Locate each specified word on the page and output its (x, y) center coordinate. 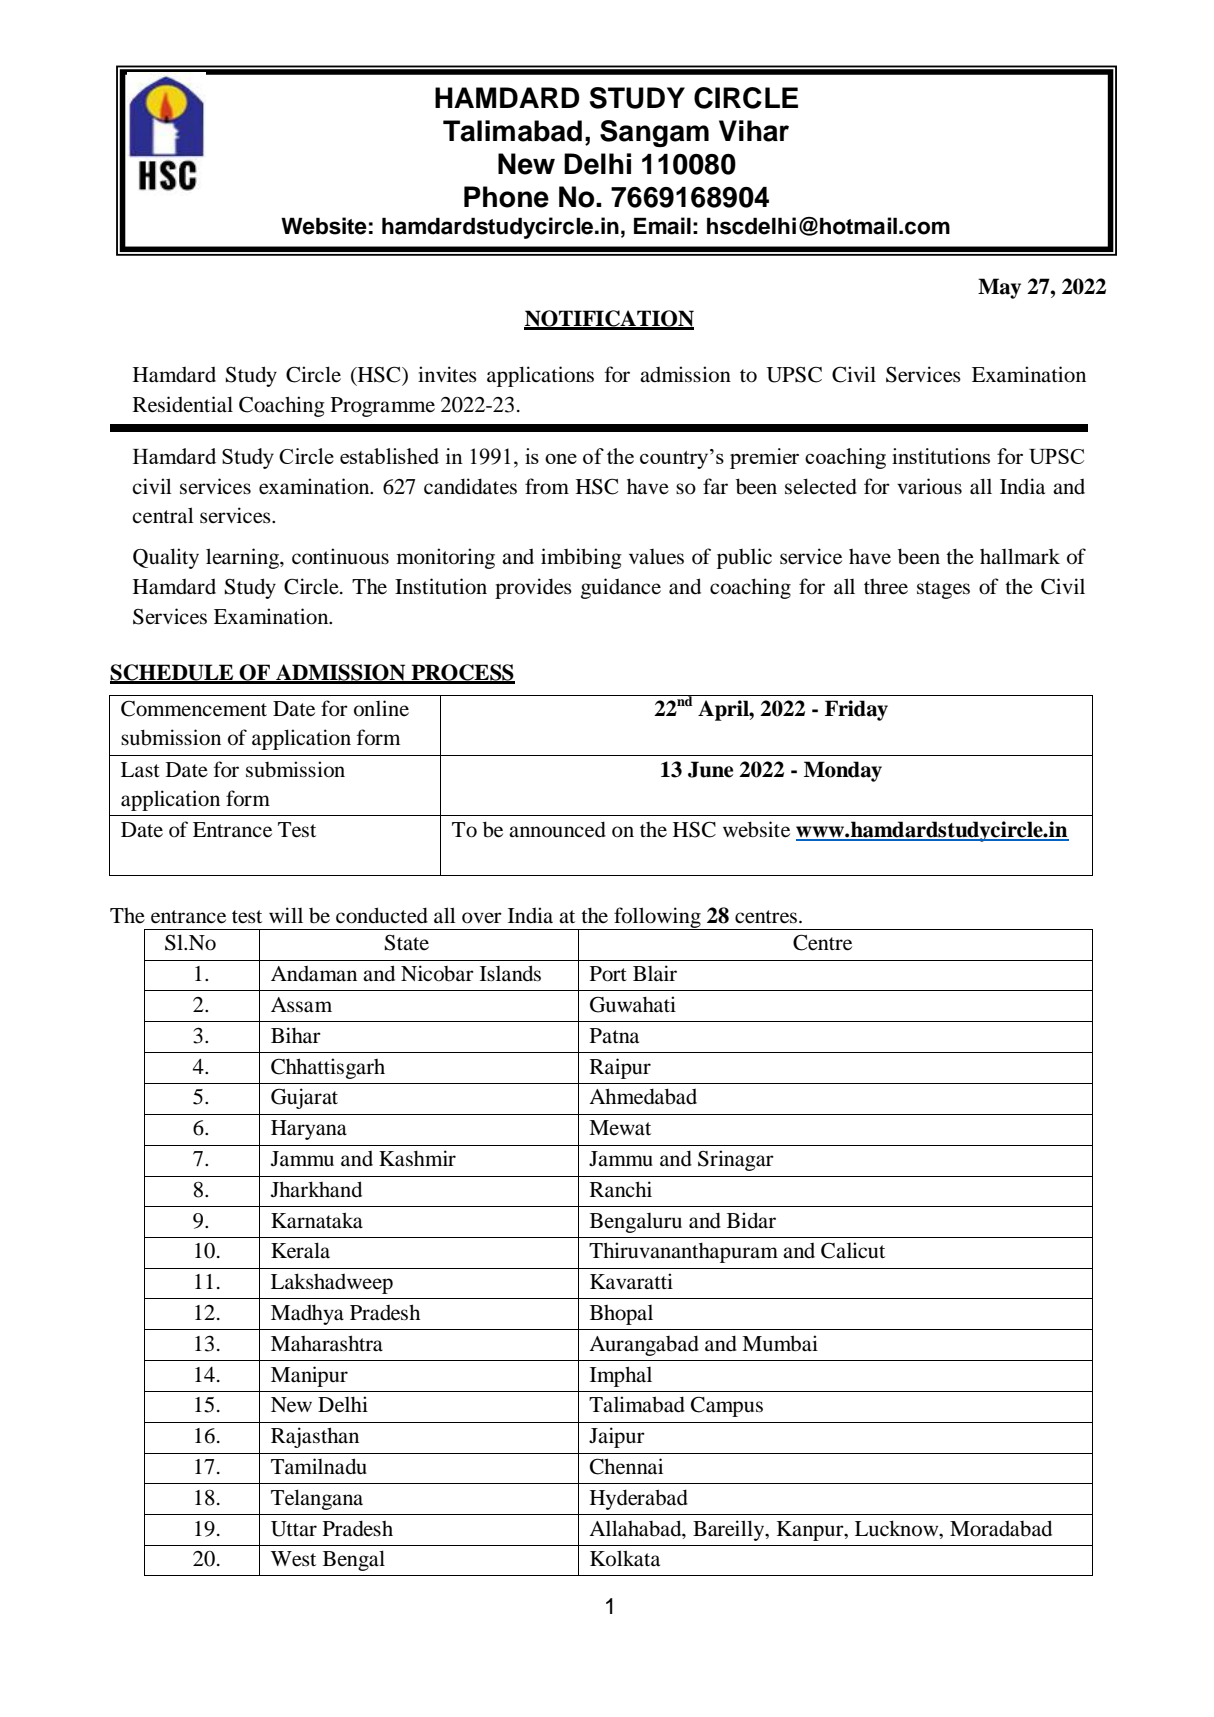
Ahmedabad (643, 1096)
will (286, 915)
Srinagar (736, 1160)
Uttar (294, 1529)
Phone (506, 197)
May (999, 288)
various (929, 486)
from (547, 486)
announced (557, 829)
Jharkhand (316, 1189)
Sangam (654, 133)
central (163, 515)
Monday (843, 771)
